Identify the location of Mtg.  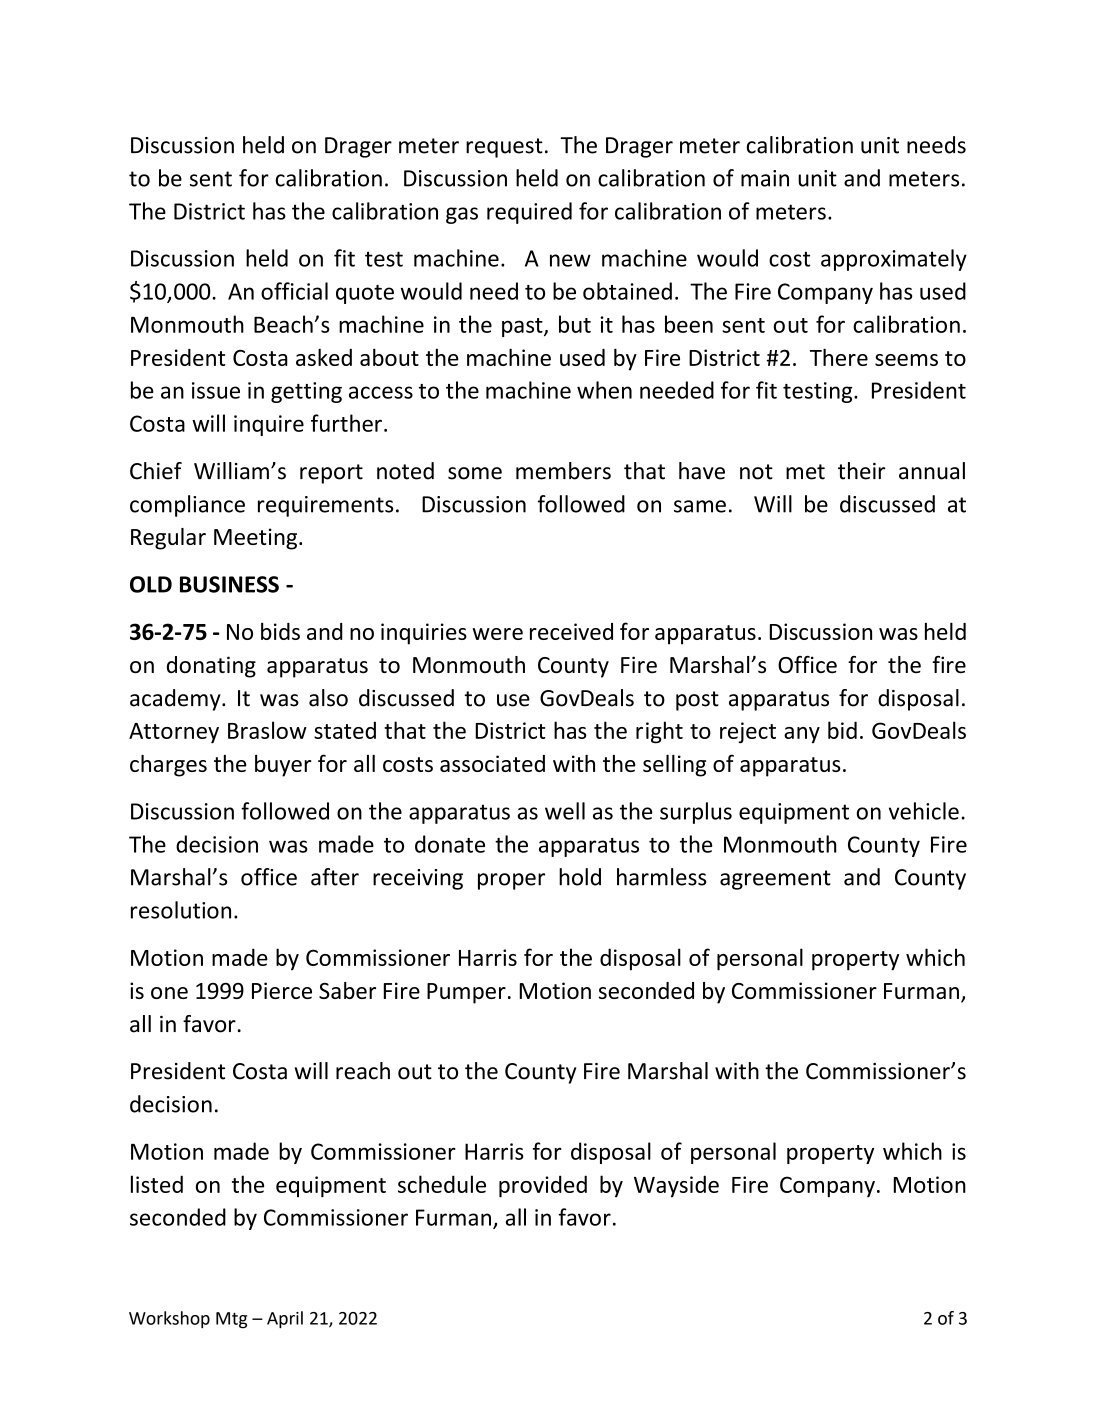
(231, 1320).
